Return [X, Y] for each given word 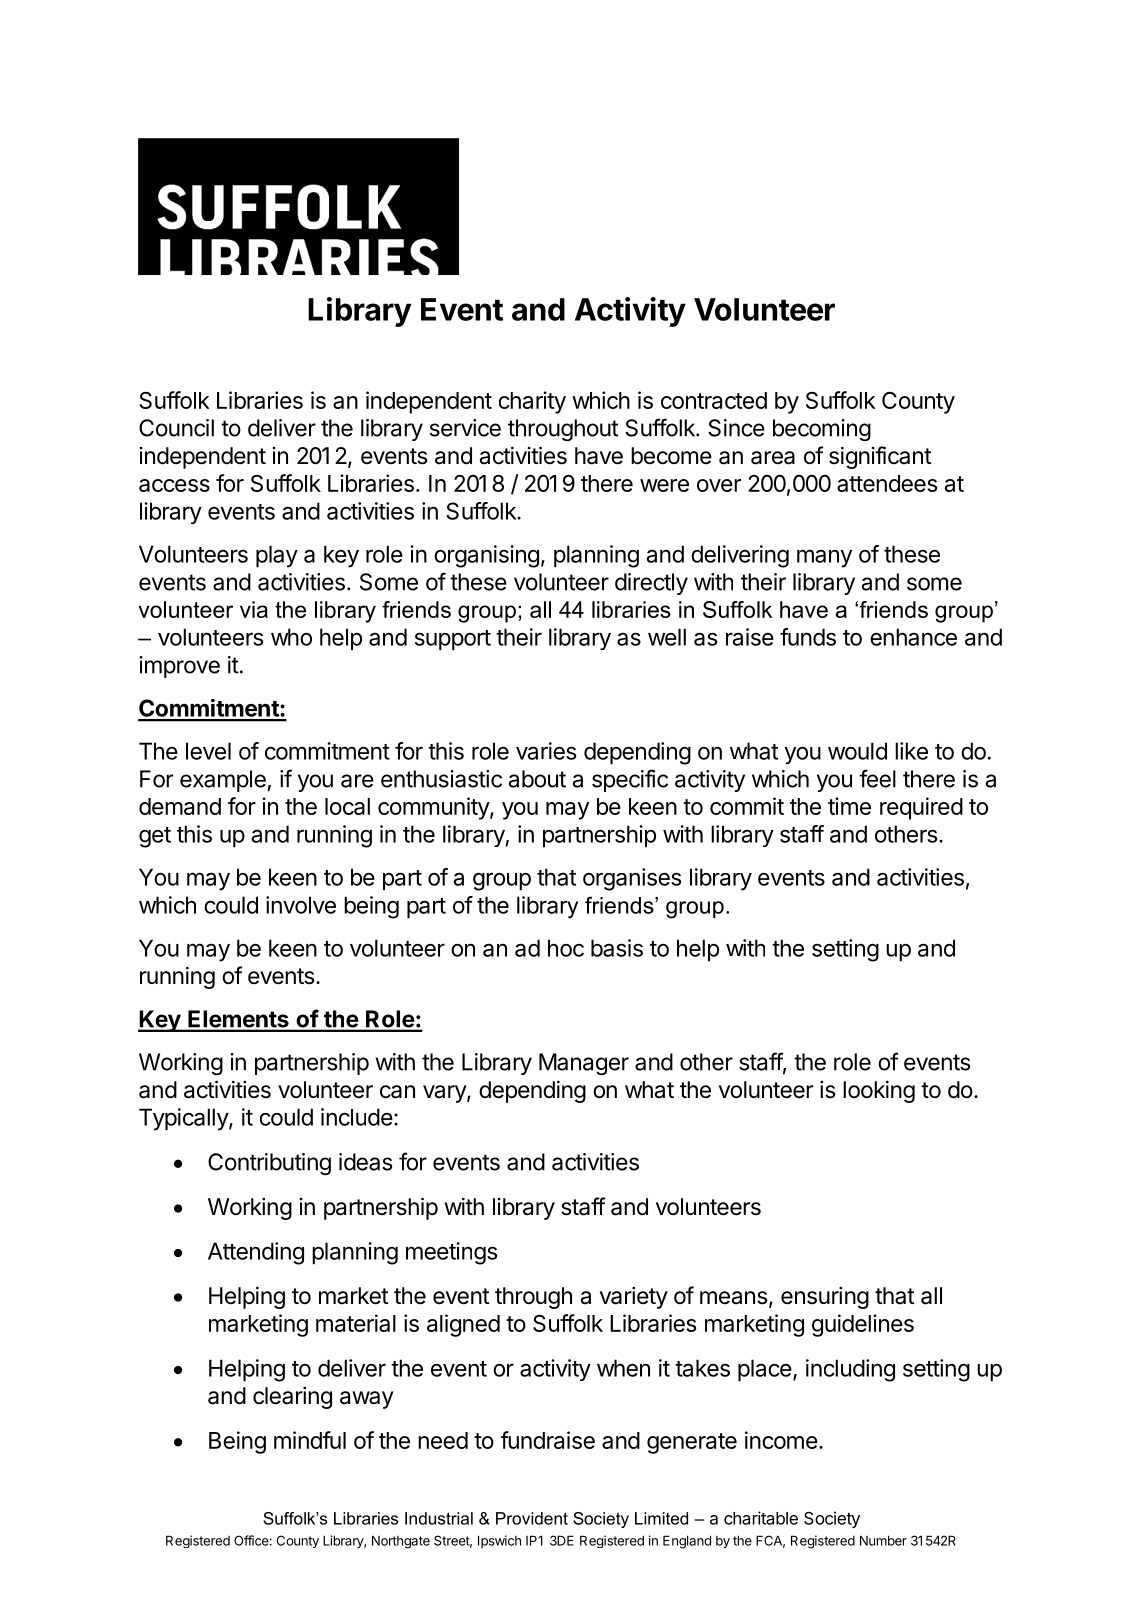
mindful [310, 1440]
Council [176, 428]
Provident [532, 1518]
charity [532, 402]
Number [883, 1540]
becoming [822, 430]
